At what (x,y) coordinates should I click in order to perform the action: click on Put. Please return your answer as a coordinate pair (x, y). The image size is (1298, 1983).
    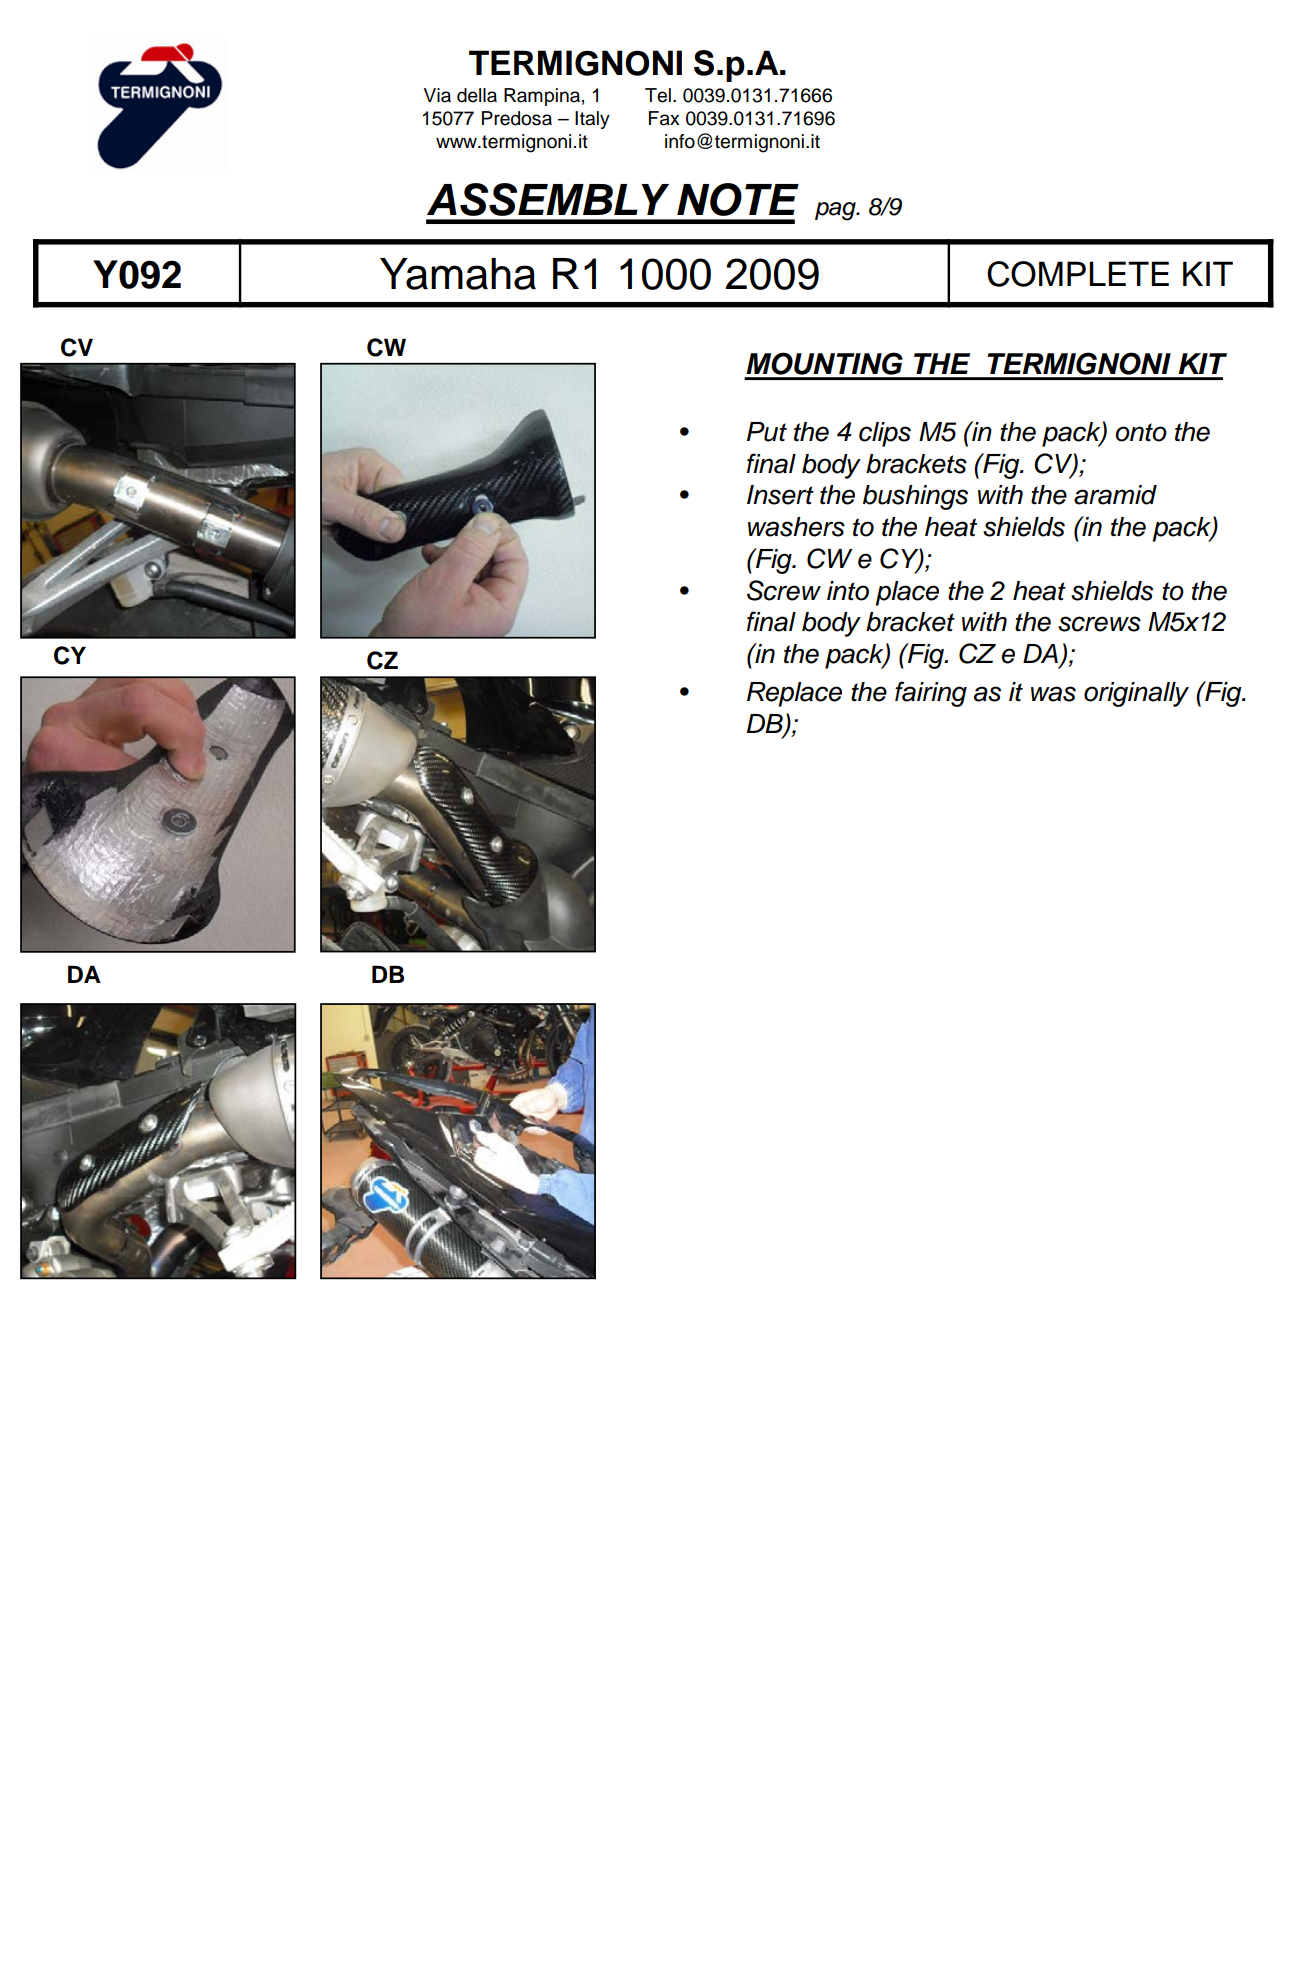
    Looking at the image, I should click on (767, 432).
